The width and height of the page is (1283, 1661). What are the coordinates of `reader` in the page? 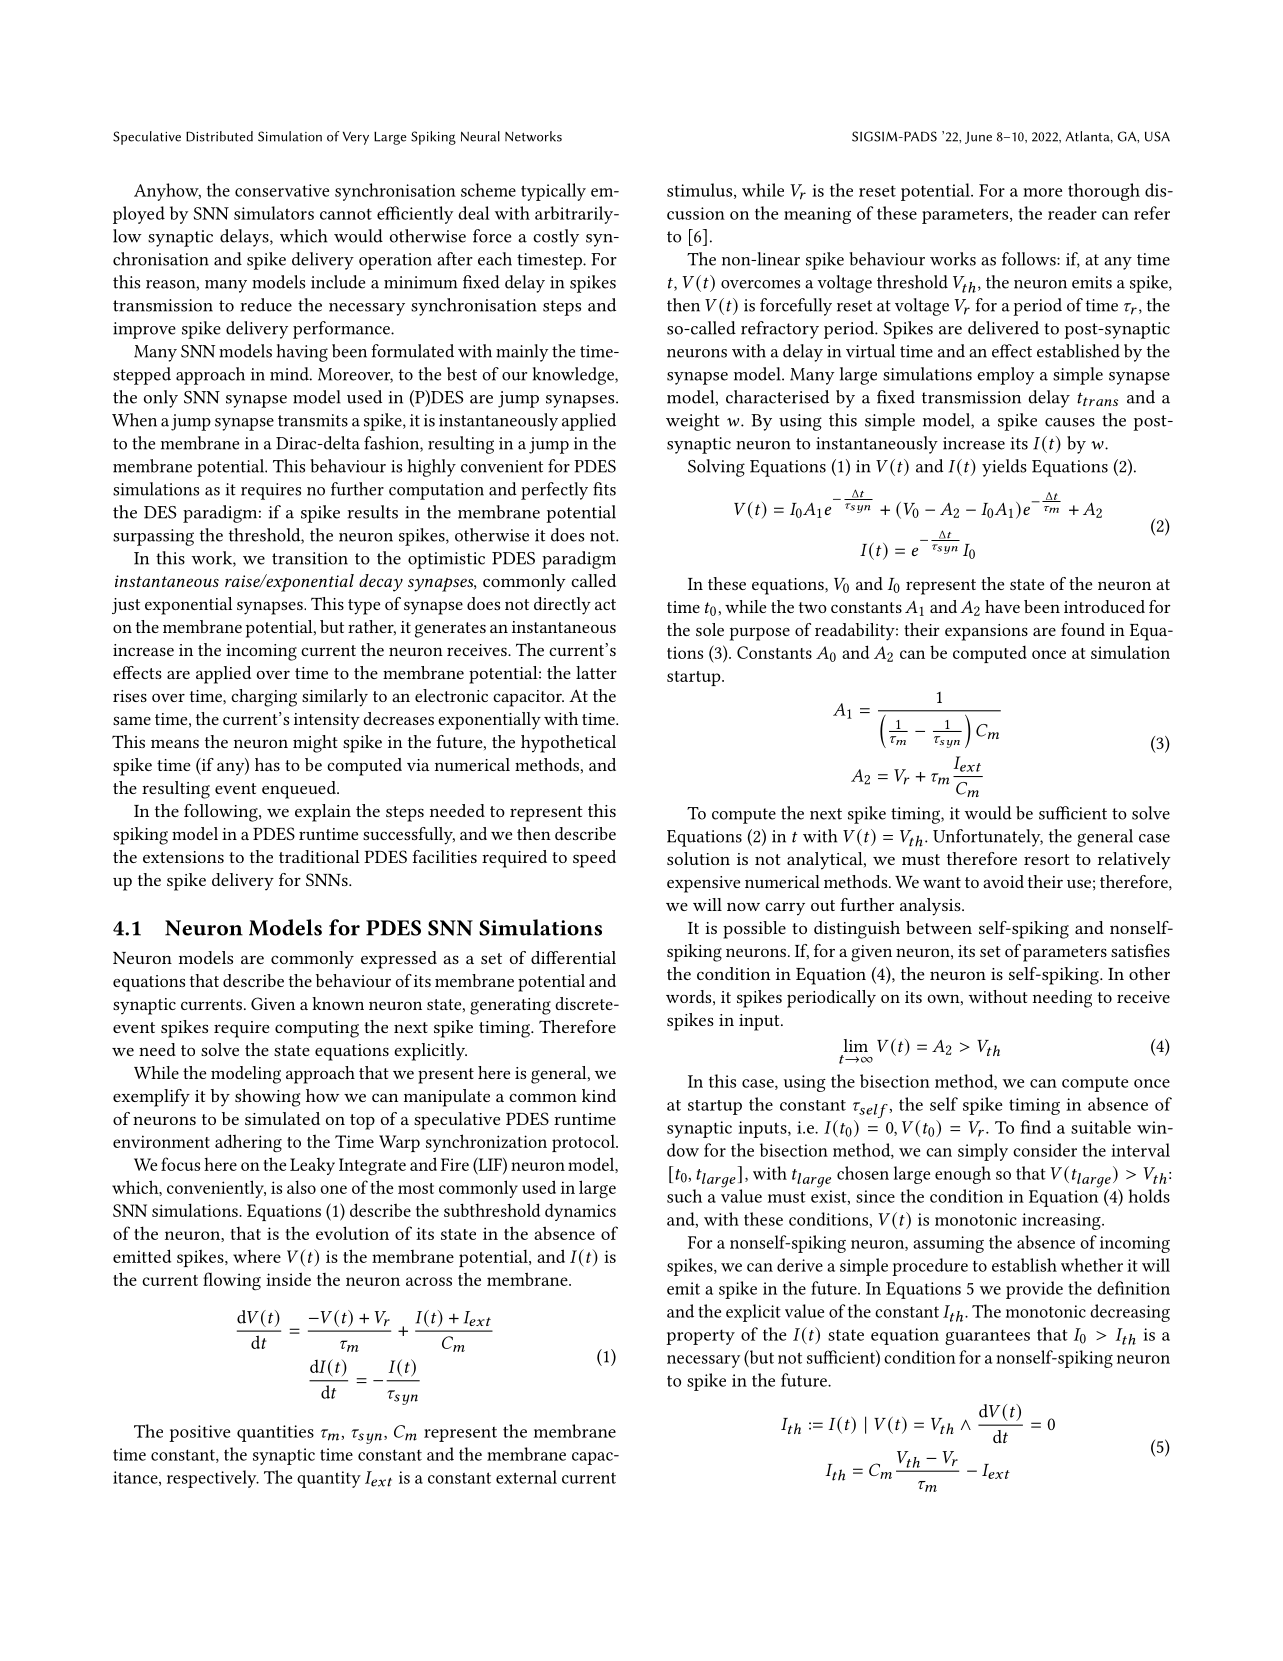 It's located at (1072, 213).
